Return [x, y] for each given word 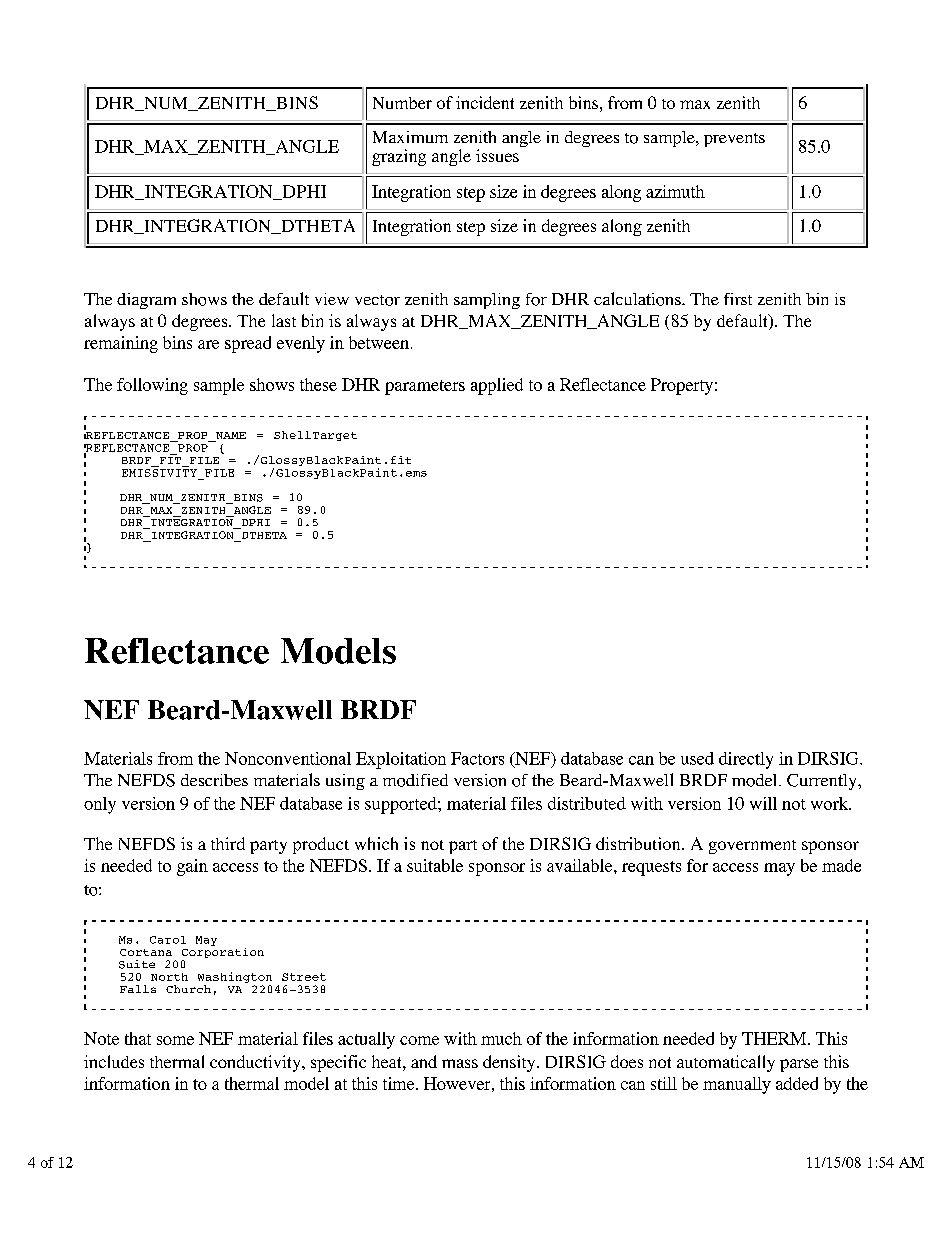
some [175, 1040]
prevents [734, 140]
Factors [477, 758]
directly [746, 760]
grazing [399, 157]
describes [214, 780]
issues [497, 155]
